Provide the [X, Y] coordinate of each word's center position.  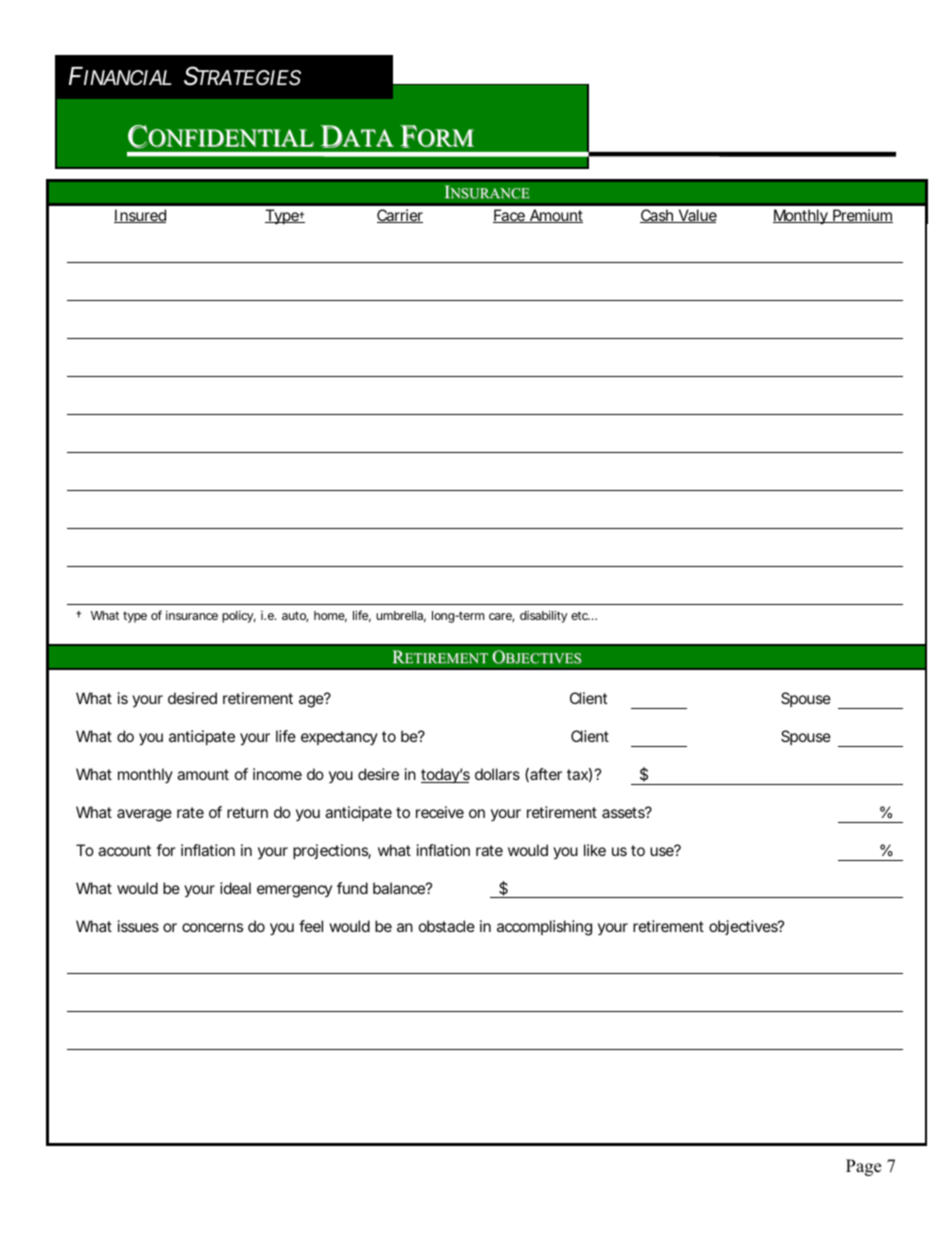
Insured [140, 216]
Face [511, 216]
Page [863, 1167]
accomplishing [544, 928]
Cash [658, 216]
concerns [212, 927]
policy [239, 617]
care [501, 617]
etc [580, 615]
